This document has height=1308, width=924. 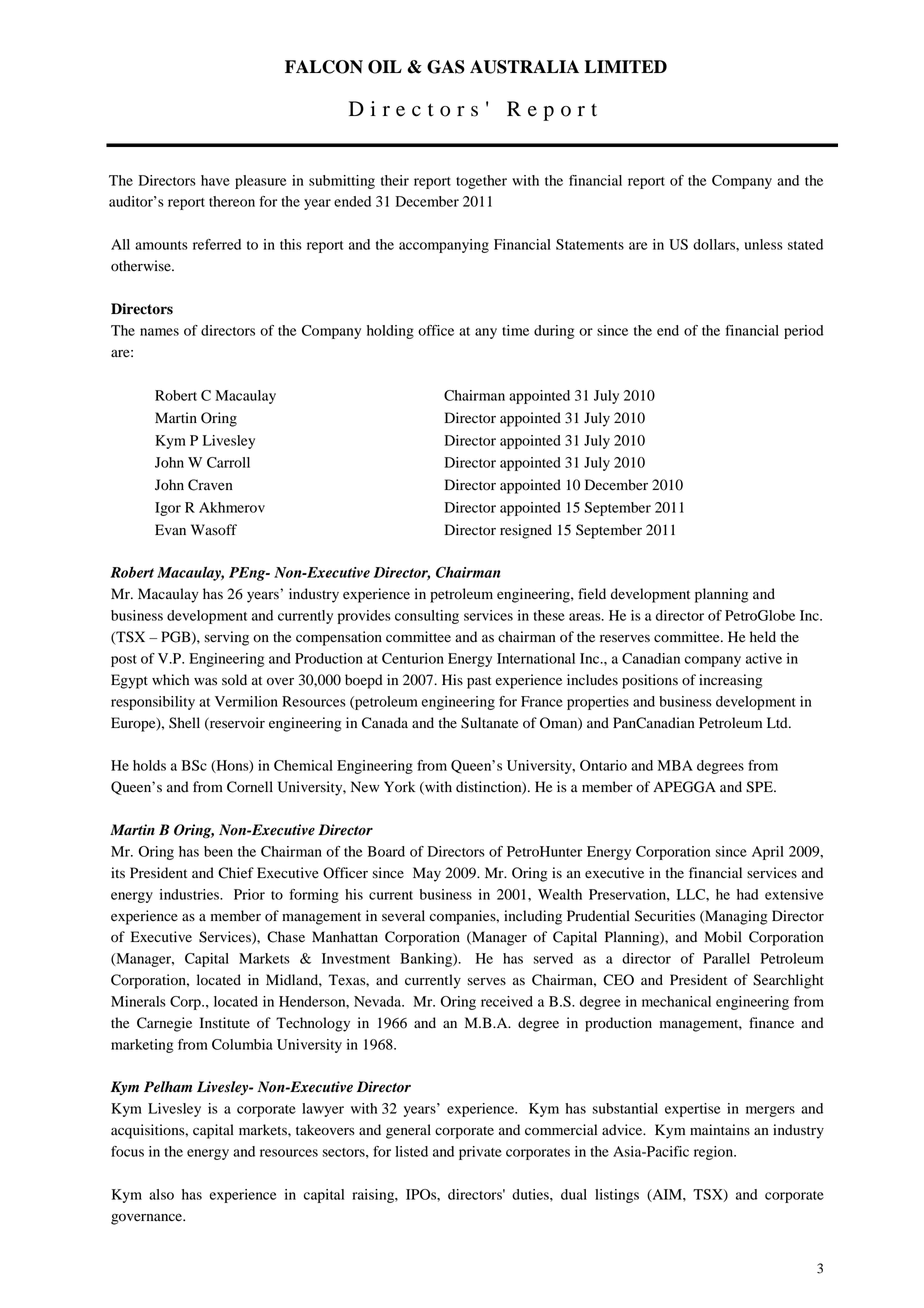 What do you see at coordinates (763, 637) in the document?
I see `held` at bounding box center [763, 637].
